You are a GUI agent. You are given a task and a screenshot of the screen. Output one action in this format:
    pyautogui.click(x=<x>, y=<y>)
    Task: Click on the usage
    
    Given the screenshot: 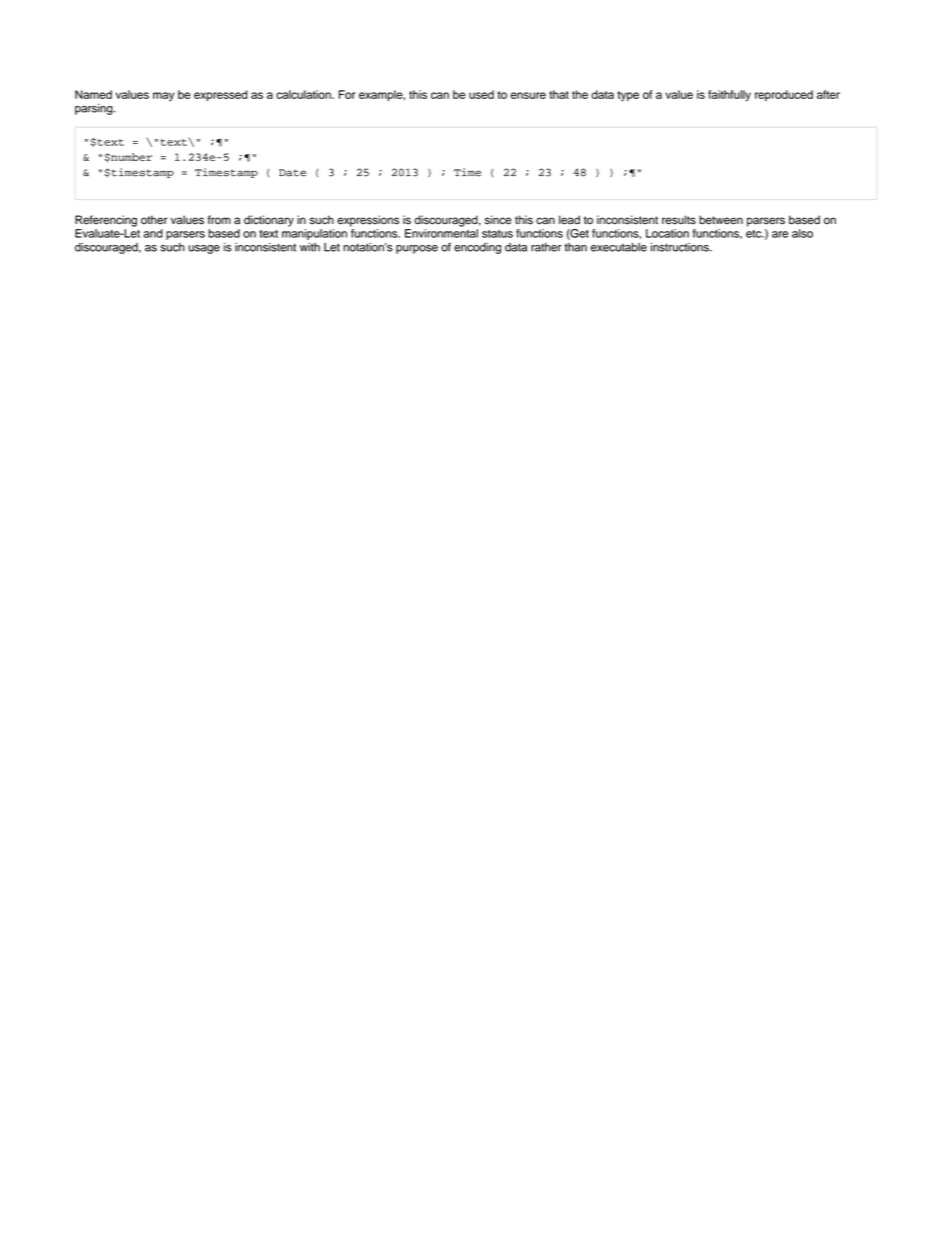 What is the action you would take?
    pyautogui.click(x=204, y=249)
